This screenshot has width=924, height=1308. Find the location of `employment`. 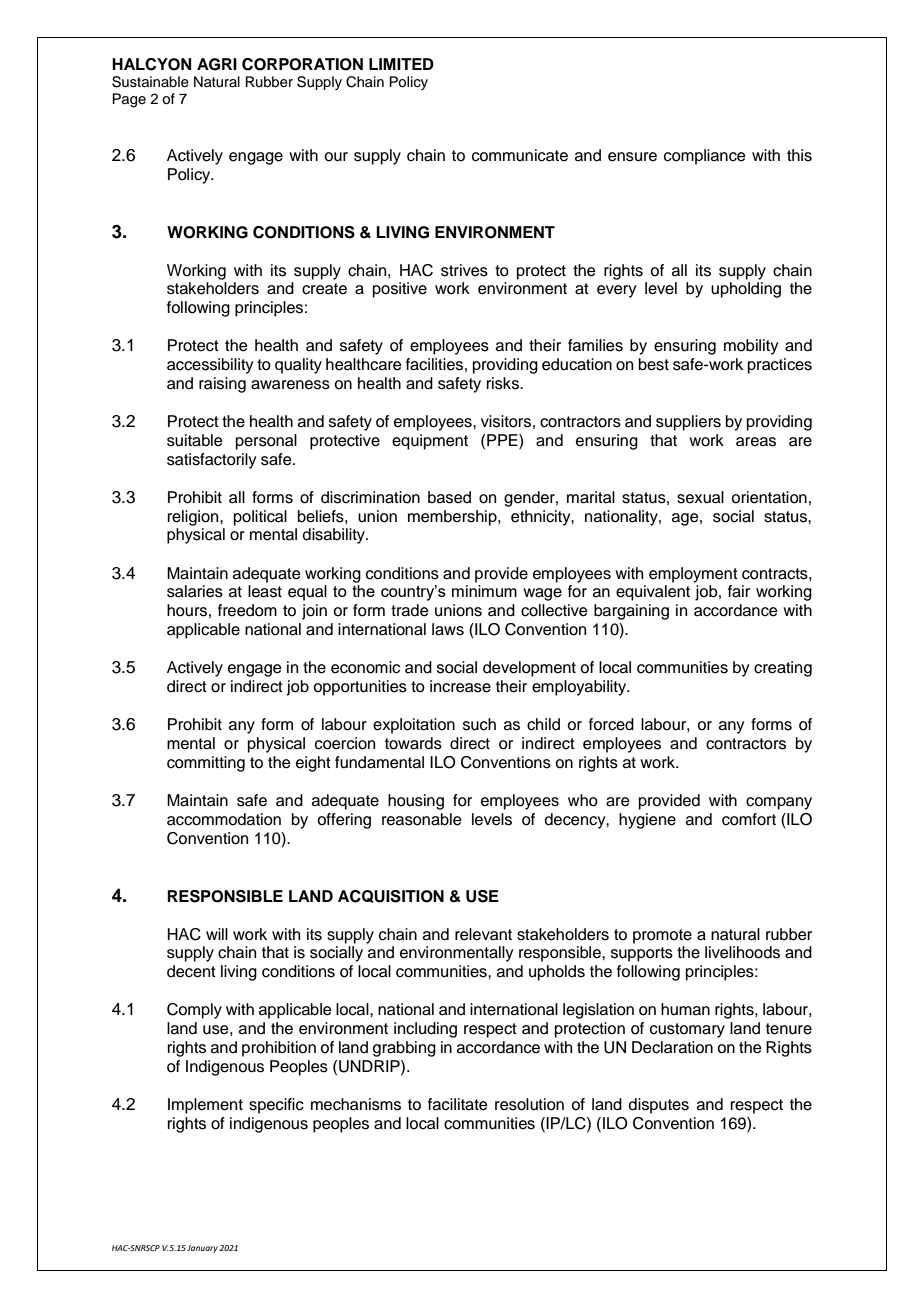

employment is located at coordinates (693, 575).
